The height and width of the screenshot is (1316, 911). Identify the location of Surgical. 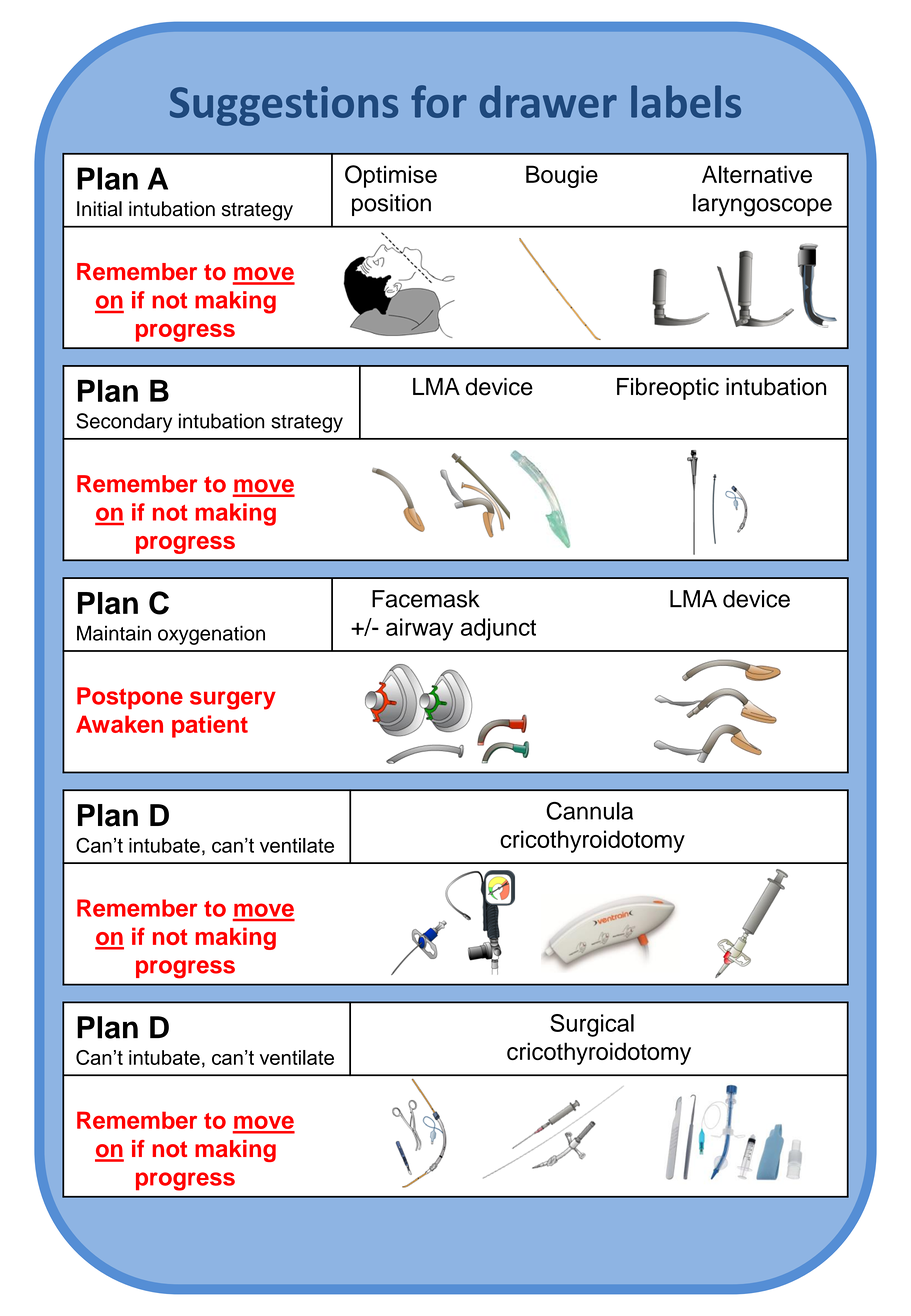
(592, 1025).
